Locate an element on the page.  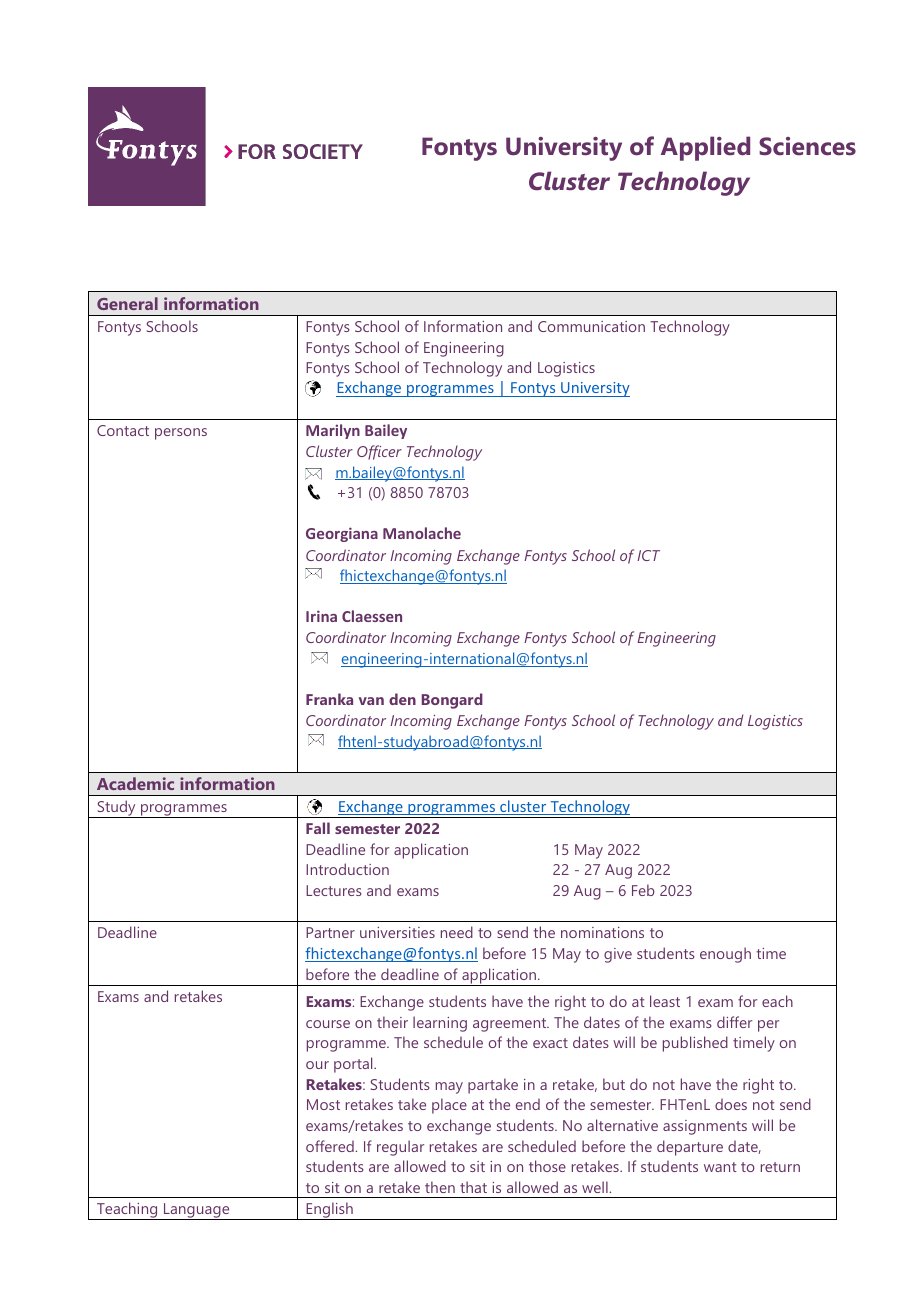
need is located at coordinates (457, 932).
